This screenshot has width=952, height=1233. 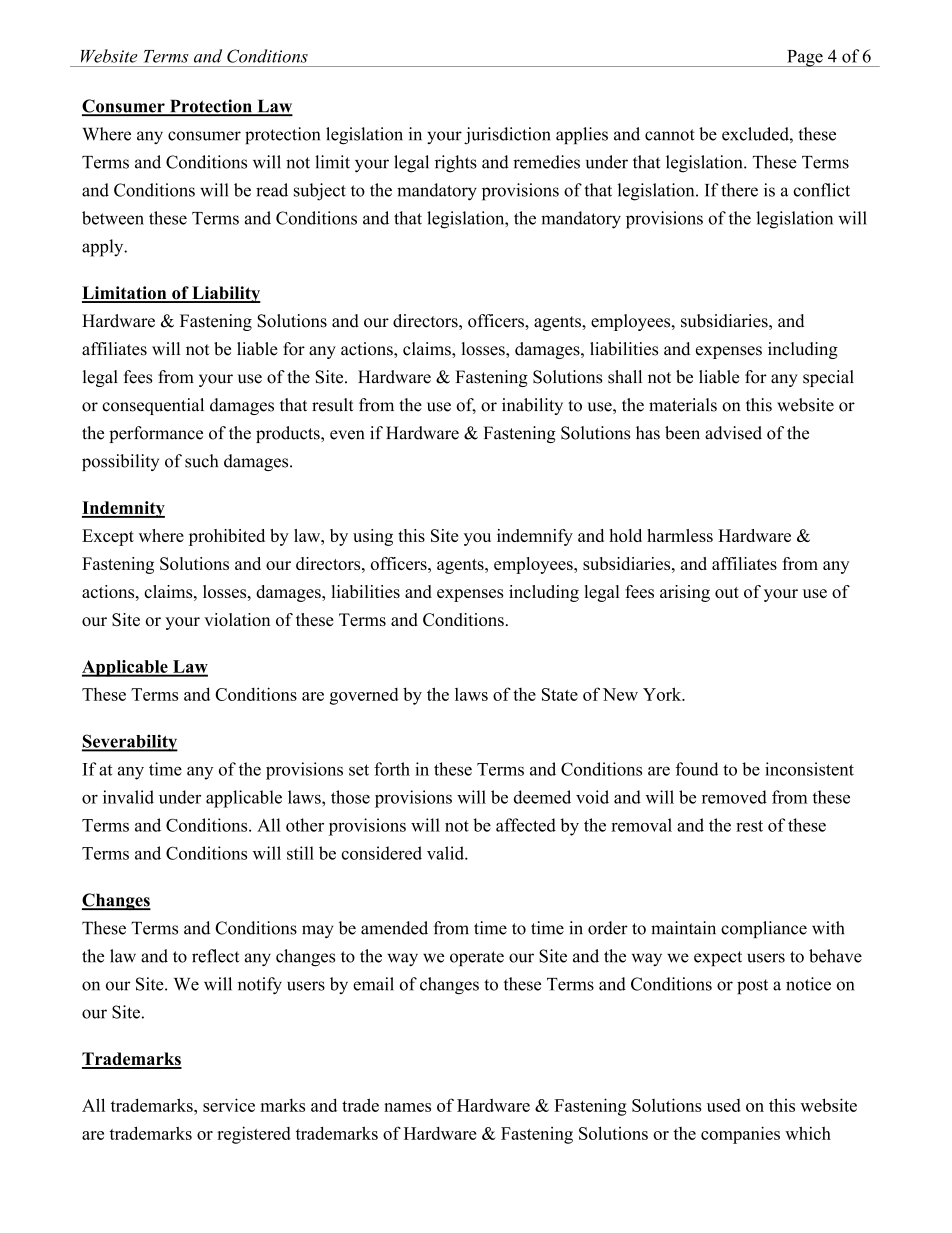 I want to click on rest, so click(x=749, y=826).
